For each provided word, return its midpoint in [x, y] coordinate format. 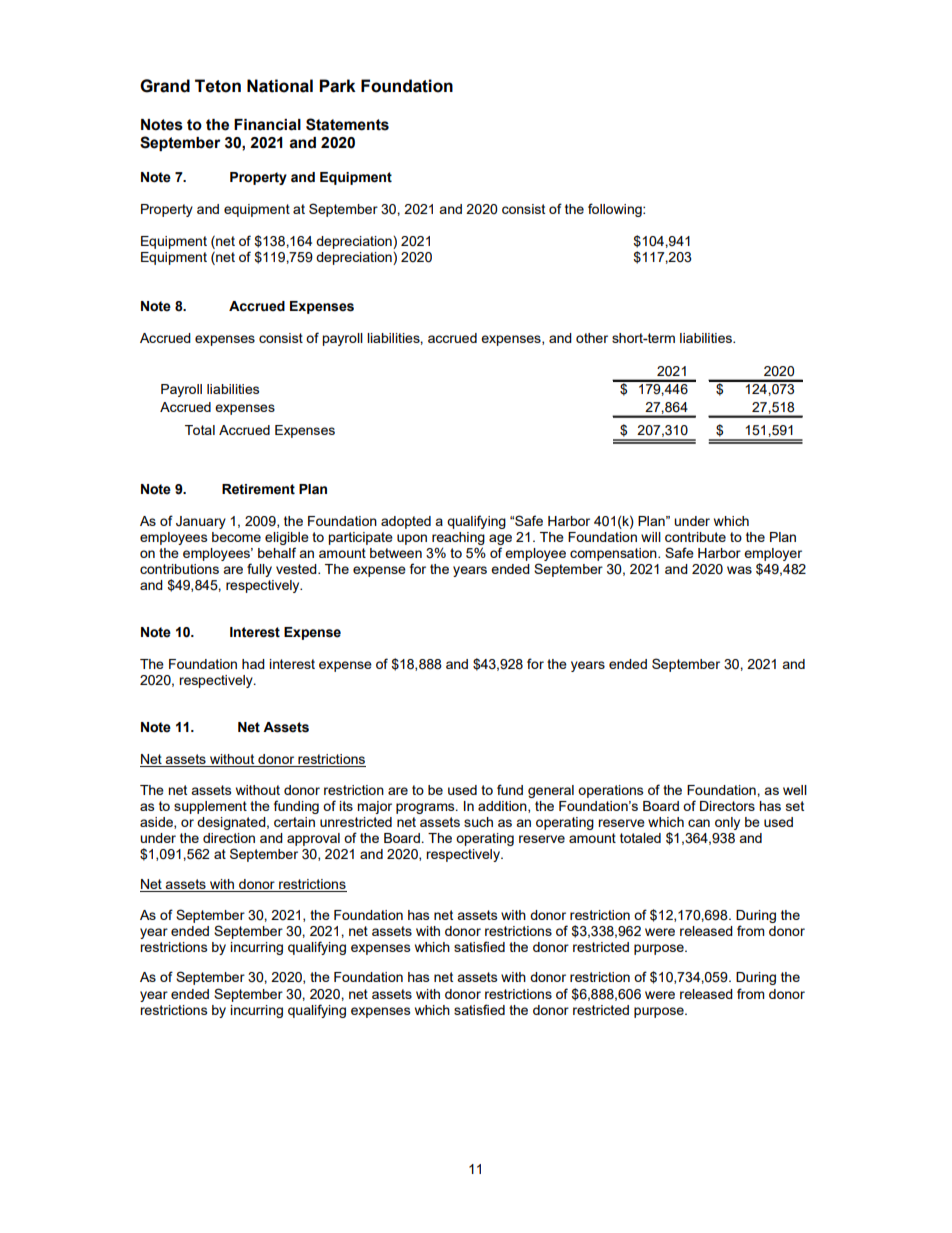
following [616, 210]
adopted [406, 522]
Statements [347, 124]
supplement [210, 807]
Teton [218, 86]
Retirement [258, 489]
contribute [695, 537]
